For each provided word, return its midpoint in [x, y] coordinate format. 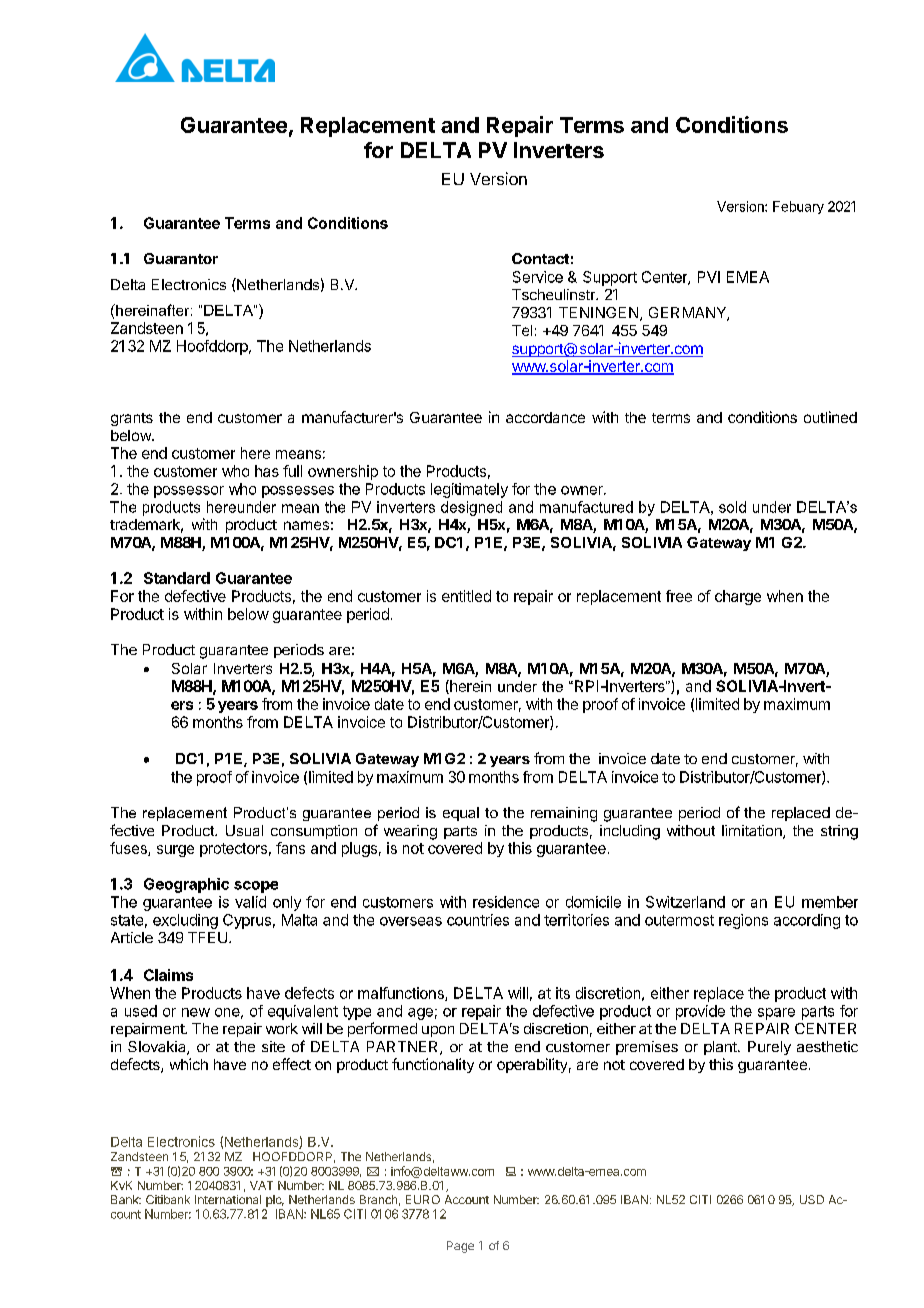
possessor [189, 492]
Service [538, 277]
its [563, 993]
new [196, 1012]
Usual [244, 830]
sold [732, 507]
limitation [753, 832]
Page [460, 1247]
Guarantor [181, 258]
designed [471, 508]
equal [461, 814]
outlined [830, 417]
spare [776, 1014]
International [228, 1199]
